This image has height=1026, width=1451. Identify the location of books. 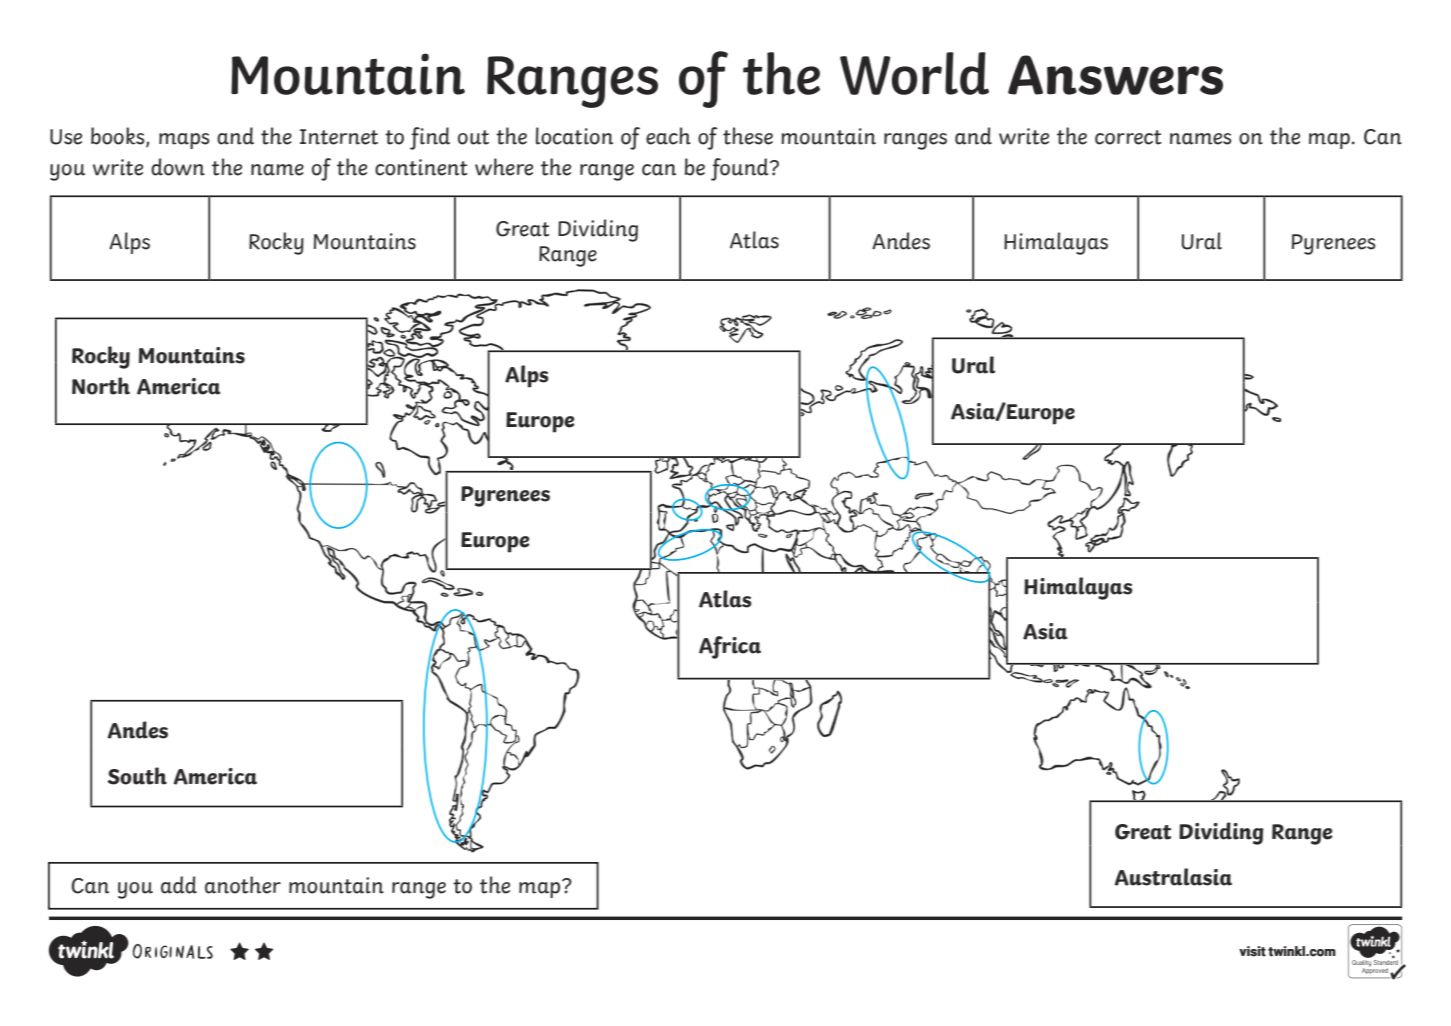
(119, 137).
